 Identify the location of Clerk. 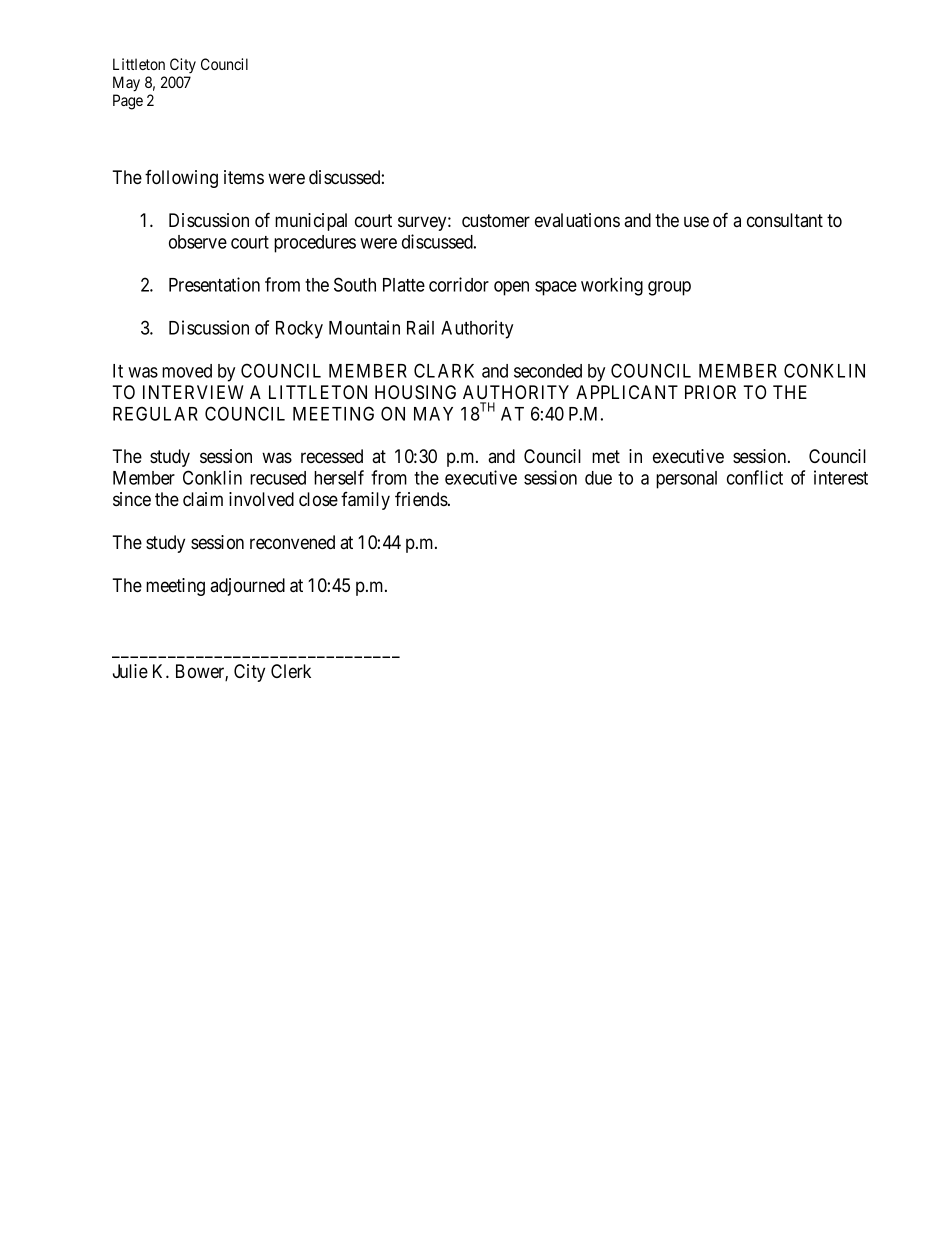
(291, 671).
